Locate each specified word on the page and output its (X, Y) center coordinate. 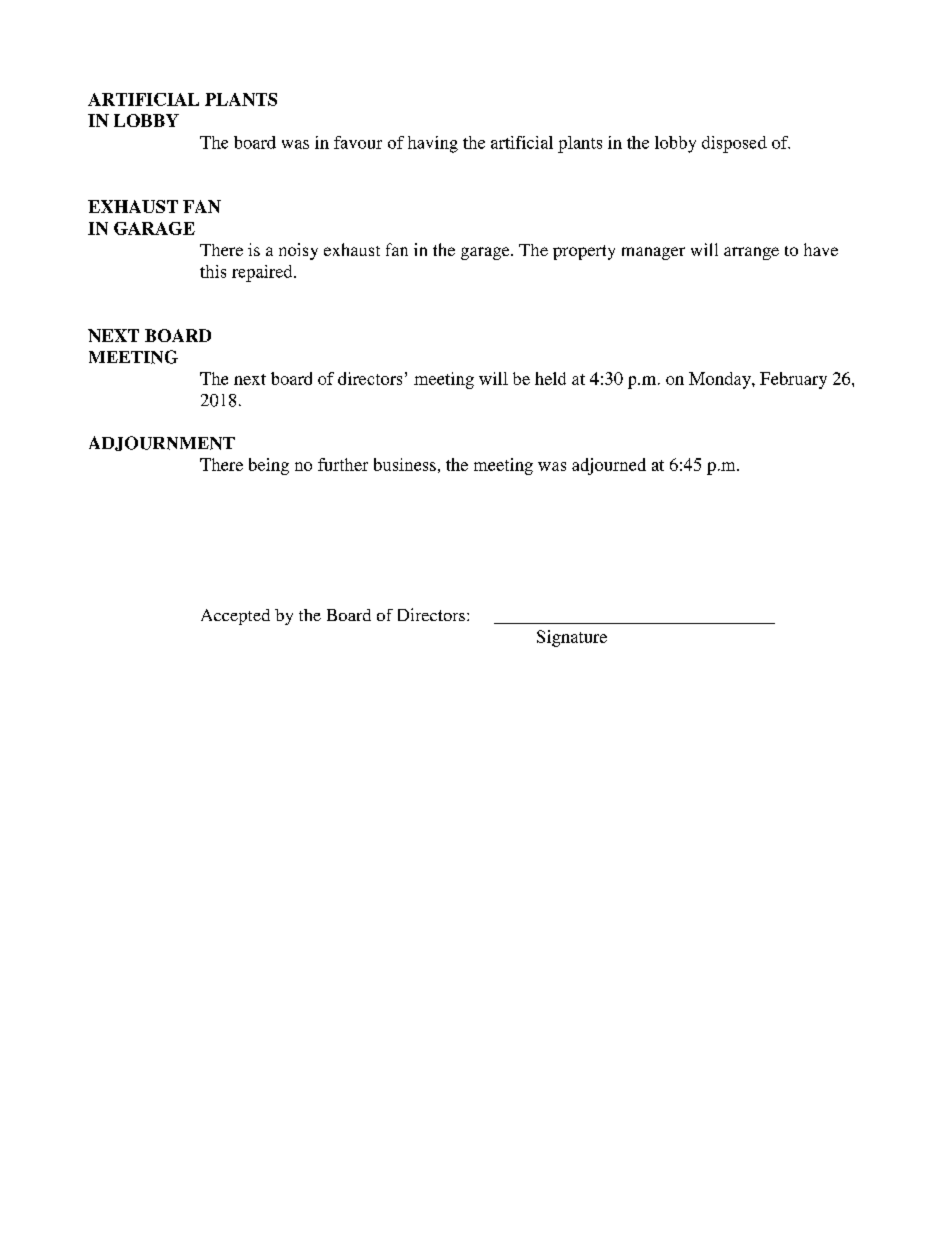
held (550, 378)
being (269, 466)
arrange (751, 253)
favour (358, 142)
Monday (721, 380)
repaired (263, 273)
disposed (734, 144)
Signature (572, 638)
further (343, 464)
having (433, 144)
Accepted (235, 617)
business (405, 464)
